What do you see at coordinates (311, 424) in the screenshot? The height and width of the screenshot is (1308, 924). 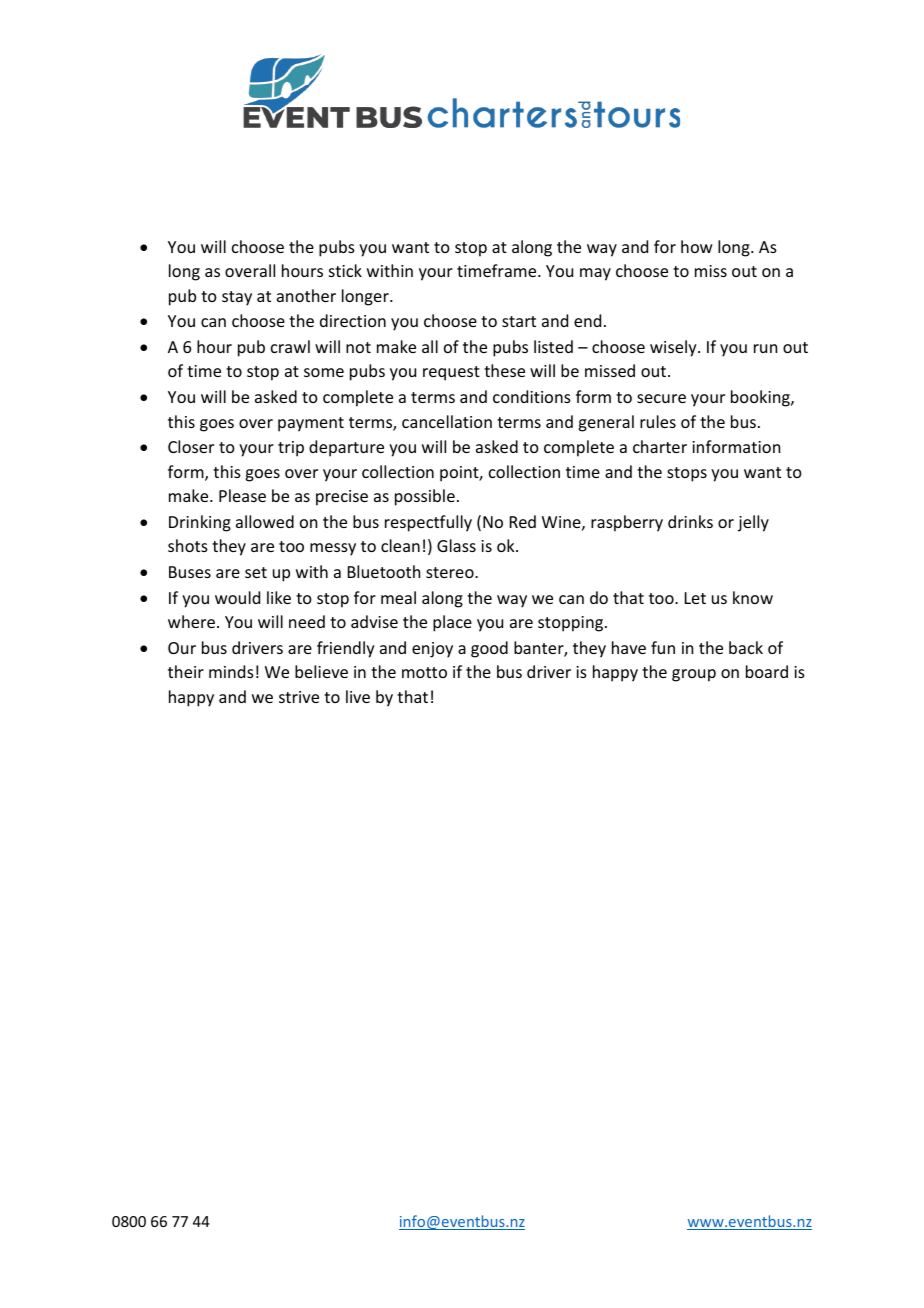 I see `payment` at bounding box center [311, 424].
